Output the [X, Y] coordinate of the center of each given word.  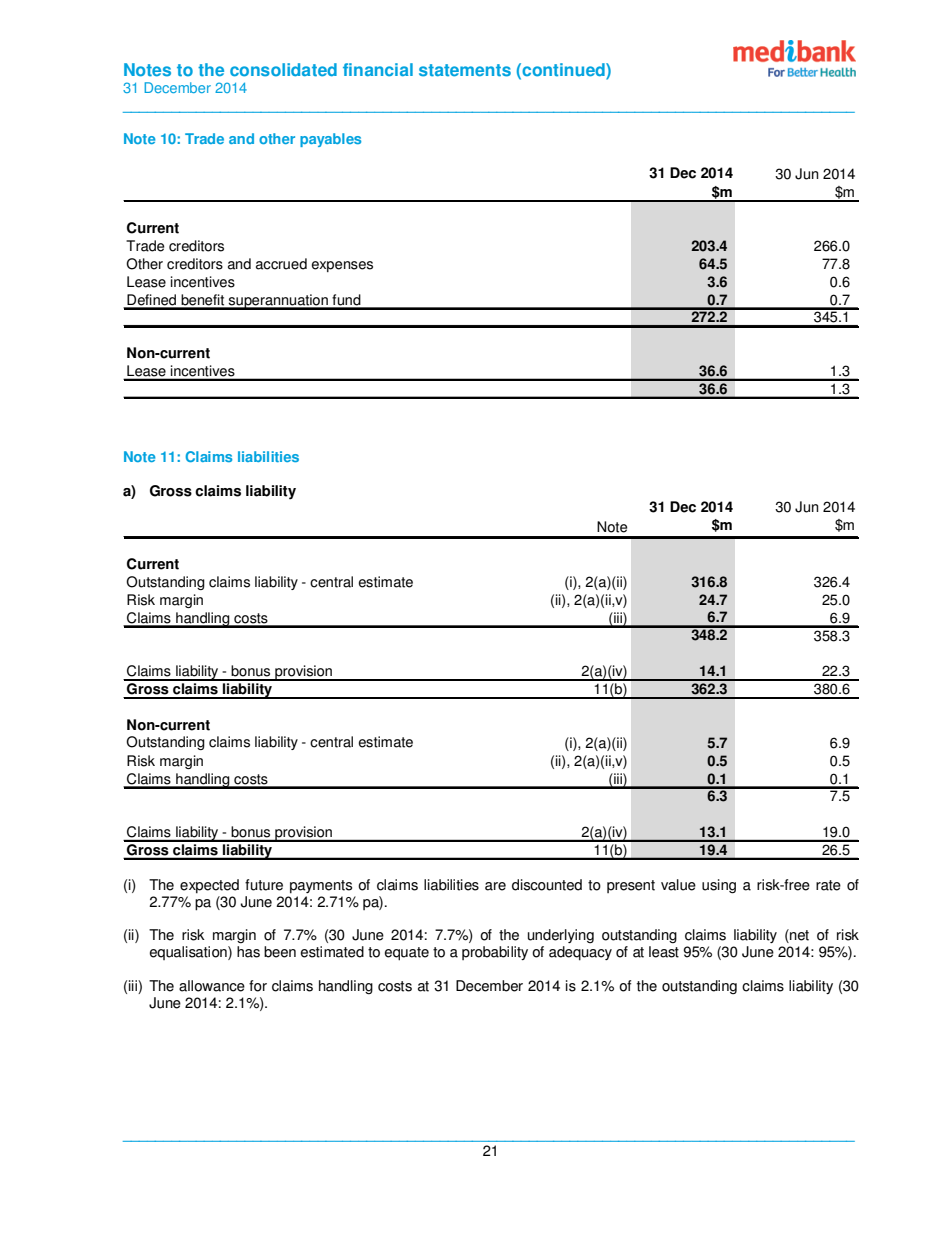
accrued [281, 264]
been [280, 952]
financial [378, 70]
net [798, 936]
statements [465, 70]
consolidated [283, 70]
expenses [342, 266]
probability [495, 953]
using [719, 886]
